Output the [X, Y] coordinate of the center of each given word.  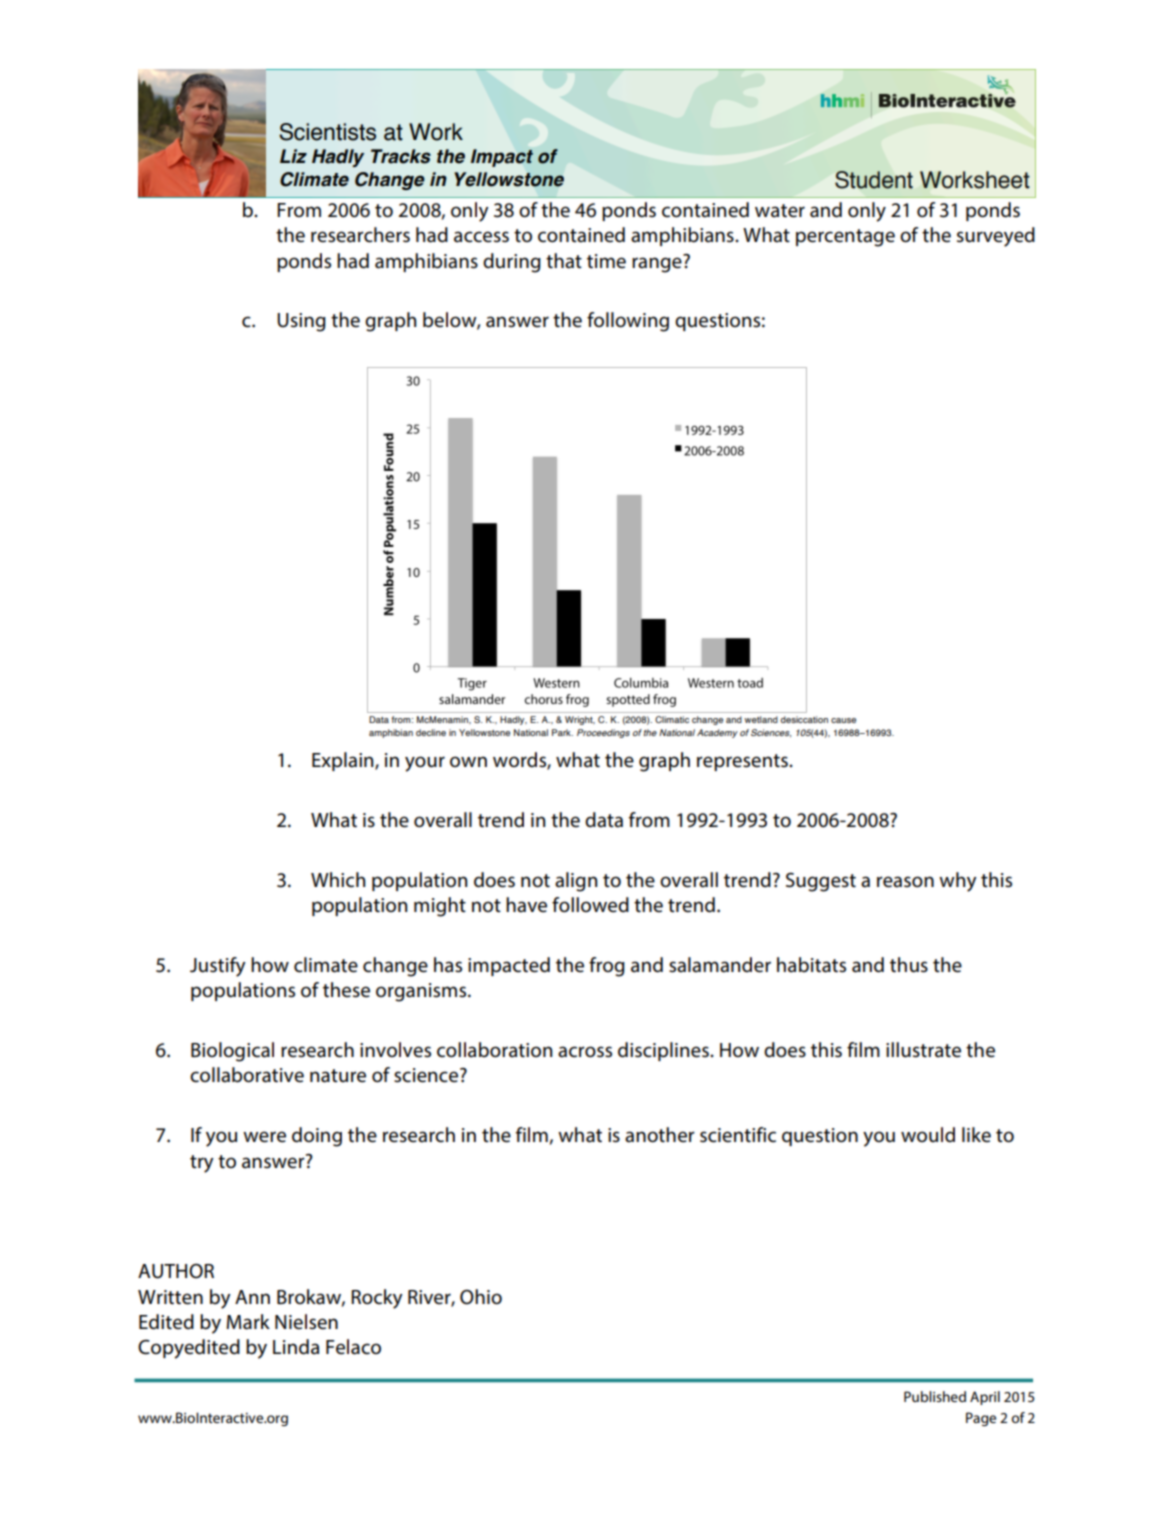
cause [843, 720]
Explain [344, 761]
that [564, 261]
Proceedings [603, 733]
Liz [293, 156]
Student [874, 180]
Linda [296, 1347]
